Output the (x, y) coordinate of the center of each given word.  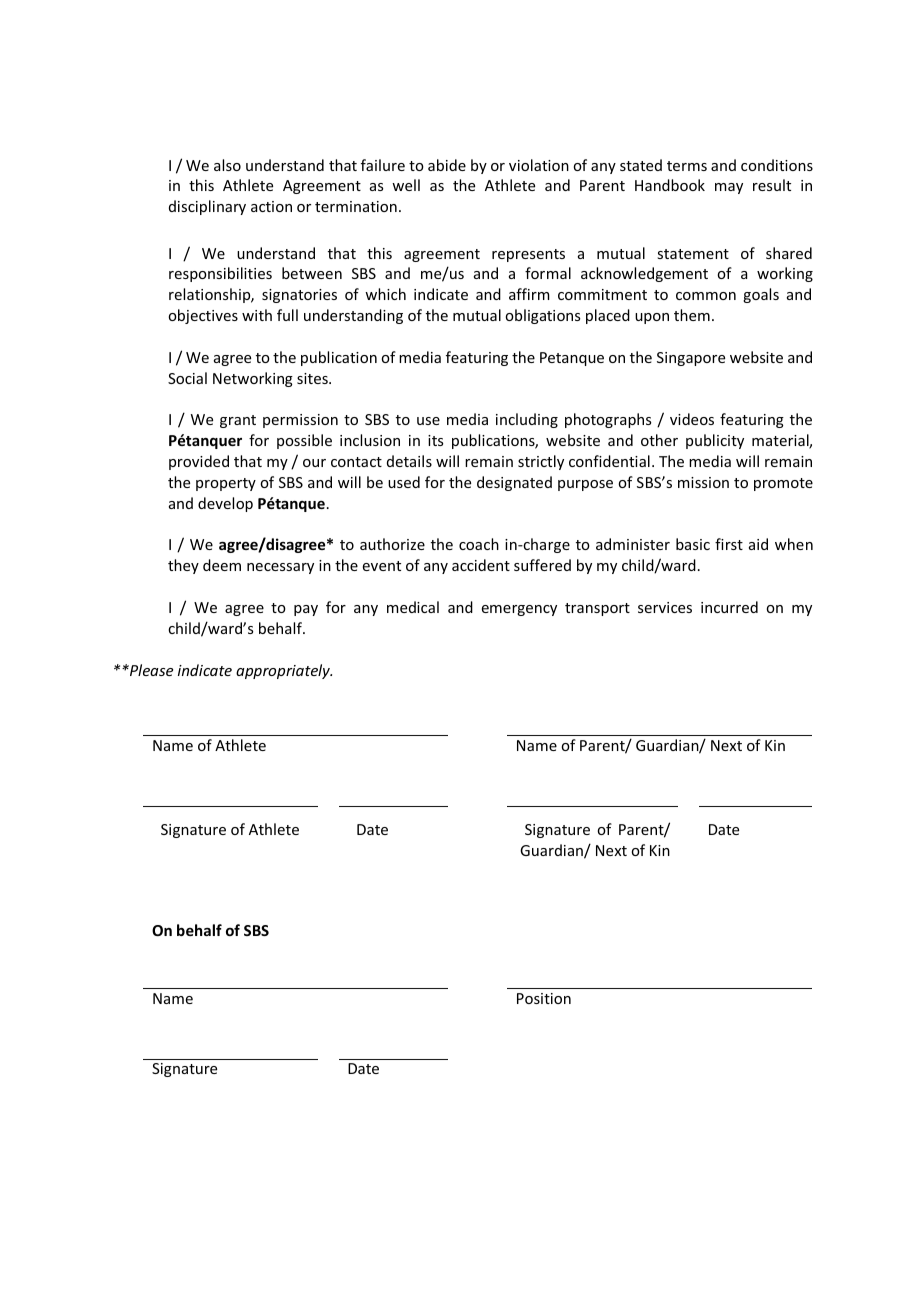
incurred (729, 607)
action (271, 206)
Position (544, 998)
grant (238, 421)
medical (413, 607)
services (665, 607)
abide (447, 165)
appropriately (284, 671)
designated (514, 483)
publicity (715, 441)
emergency (519, 610)
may (729, 188)
